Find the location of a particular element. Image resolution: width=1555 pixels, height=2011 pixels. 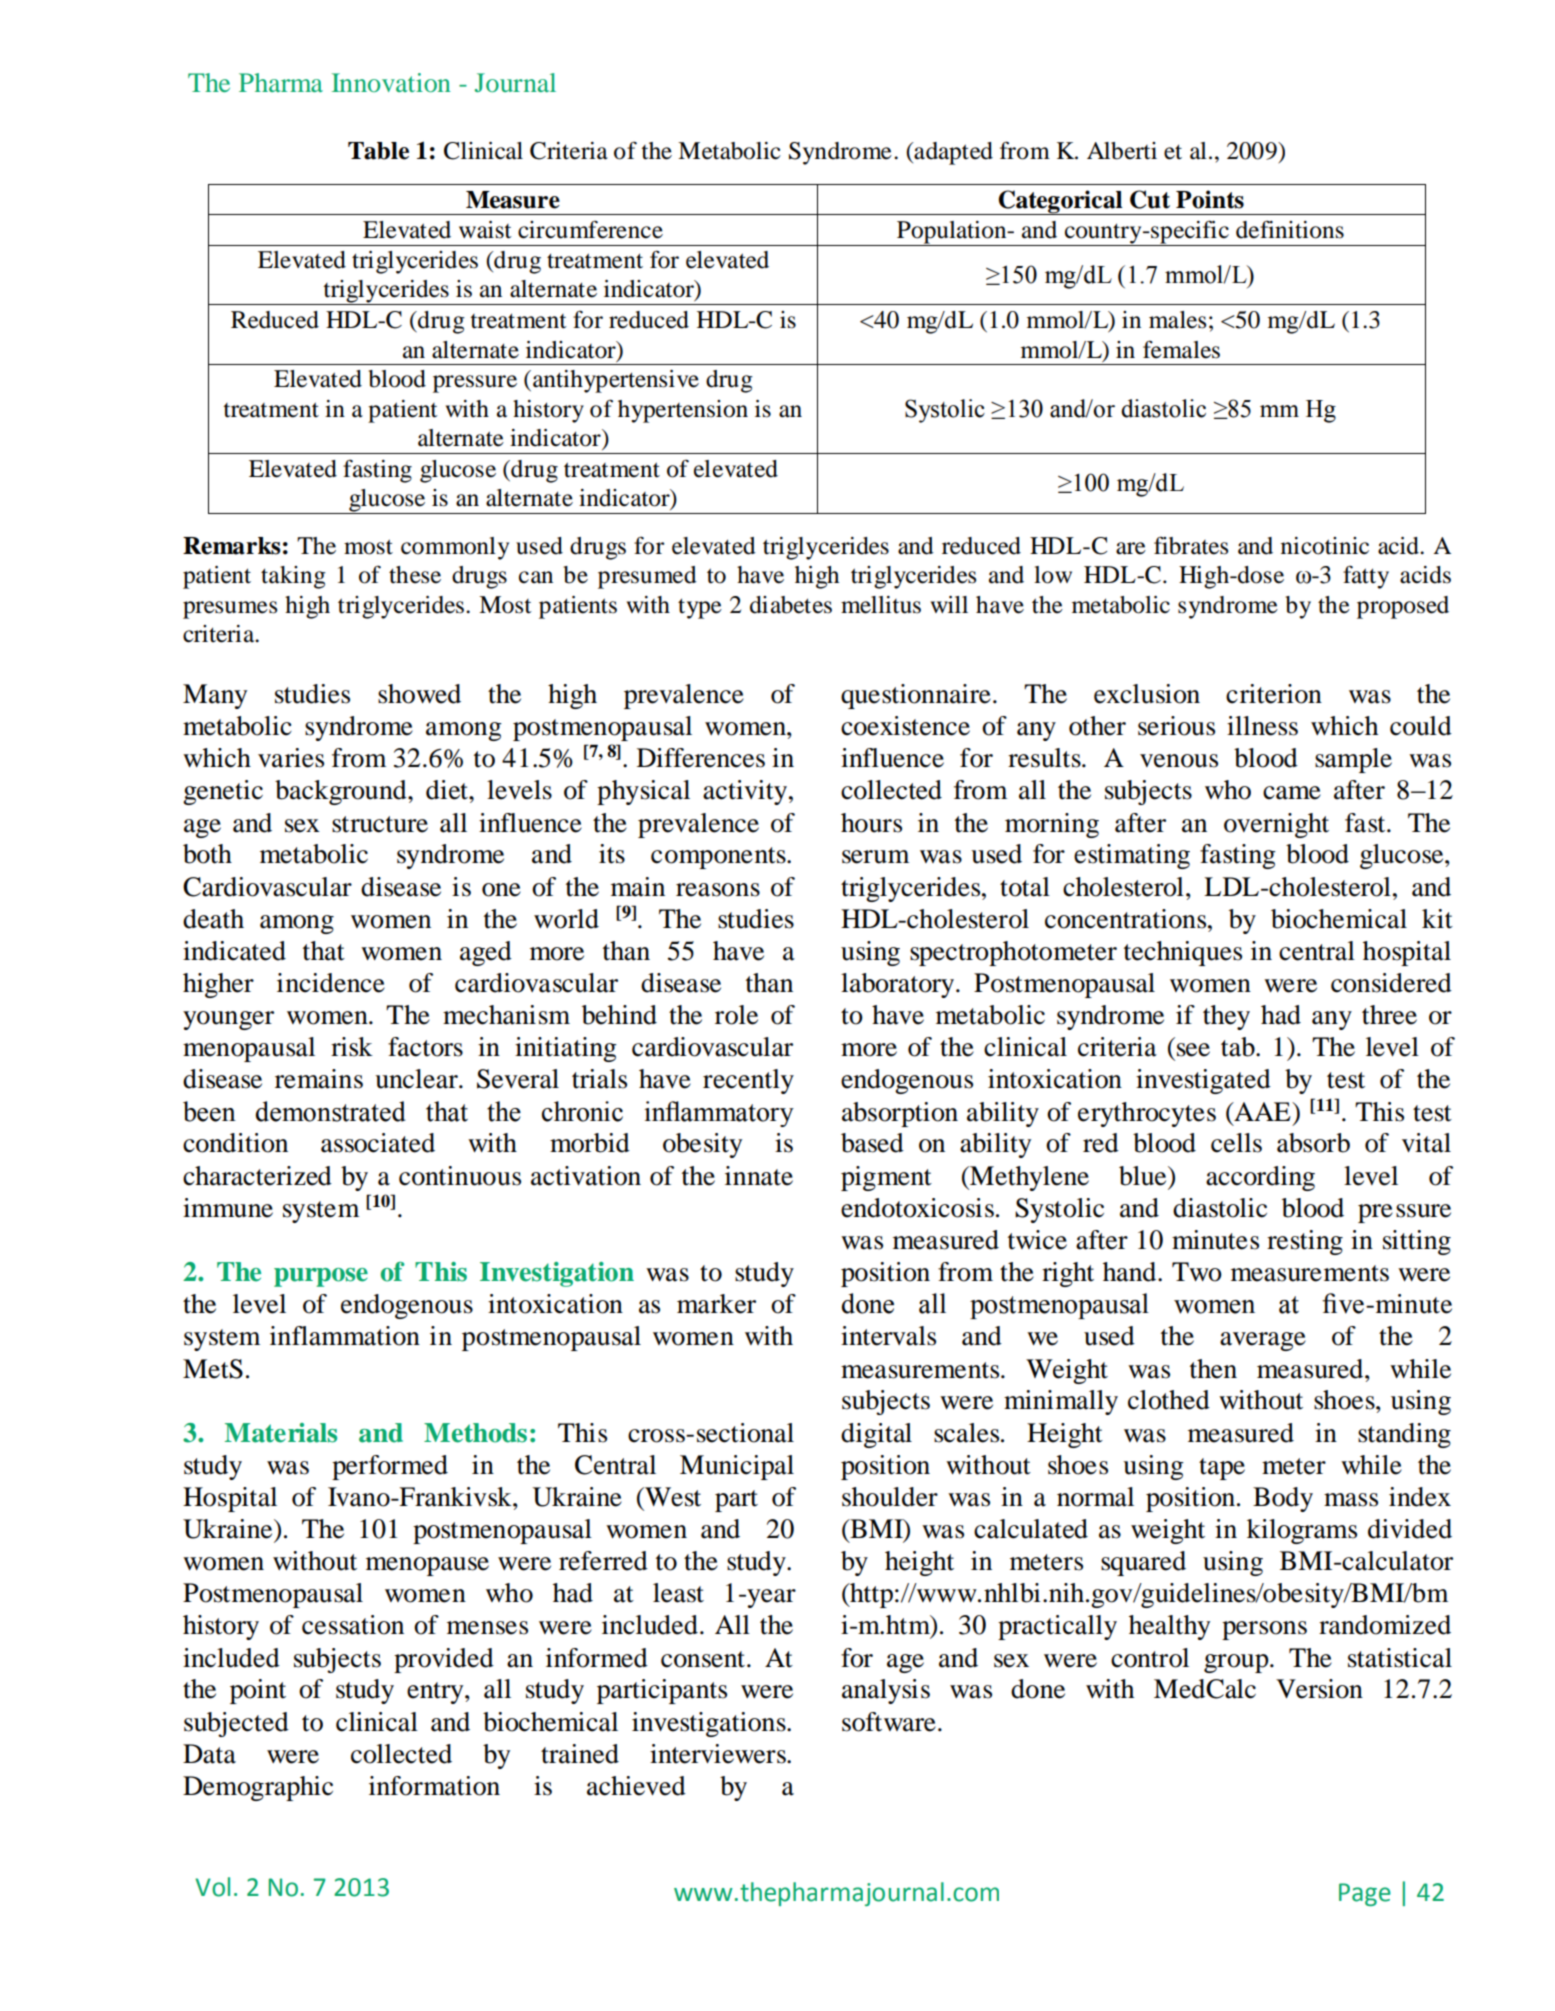

diabetes is located at coordinates (791, 605).
